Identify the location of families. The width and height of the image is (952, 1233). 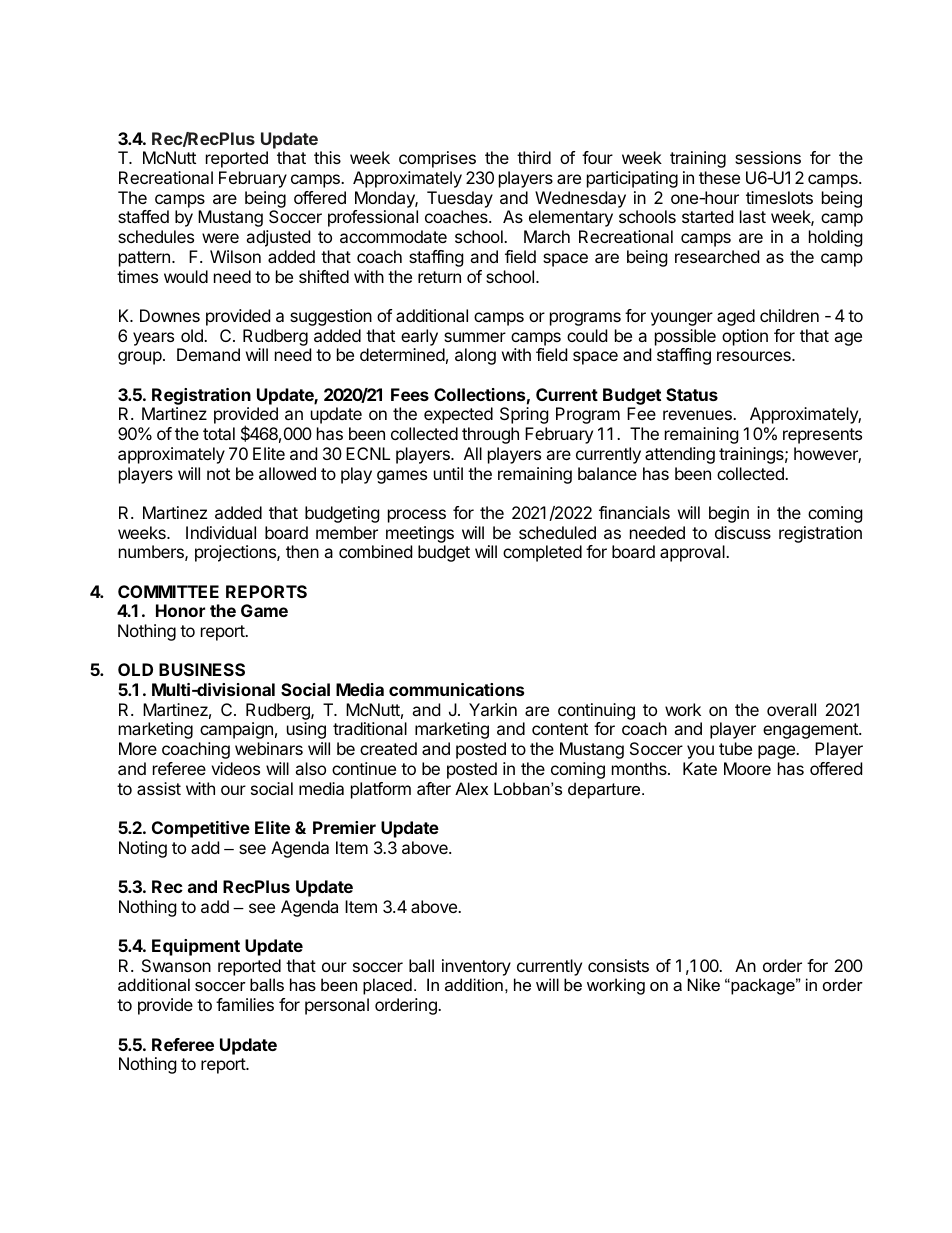
(245, 1004).
